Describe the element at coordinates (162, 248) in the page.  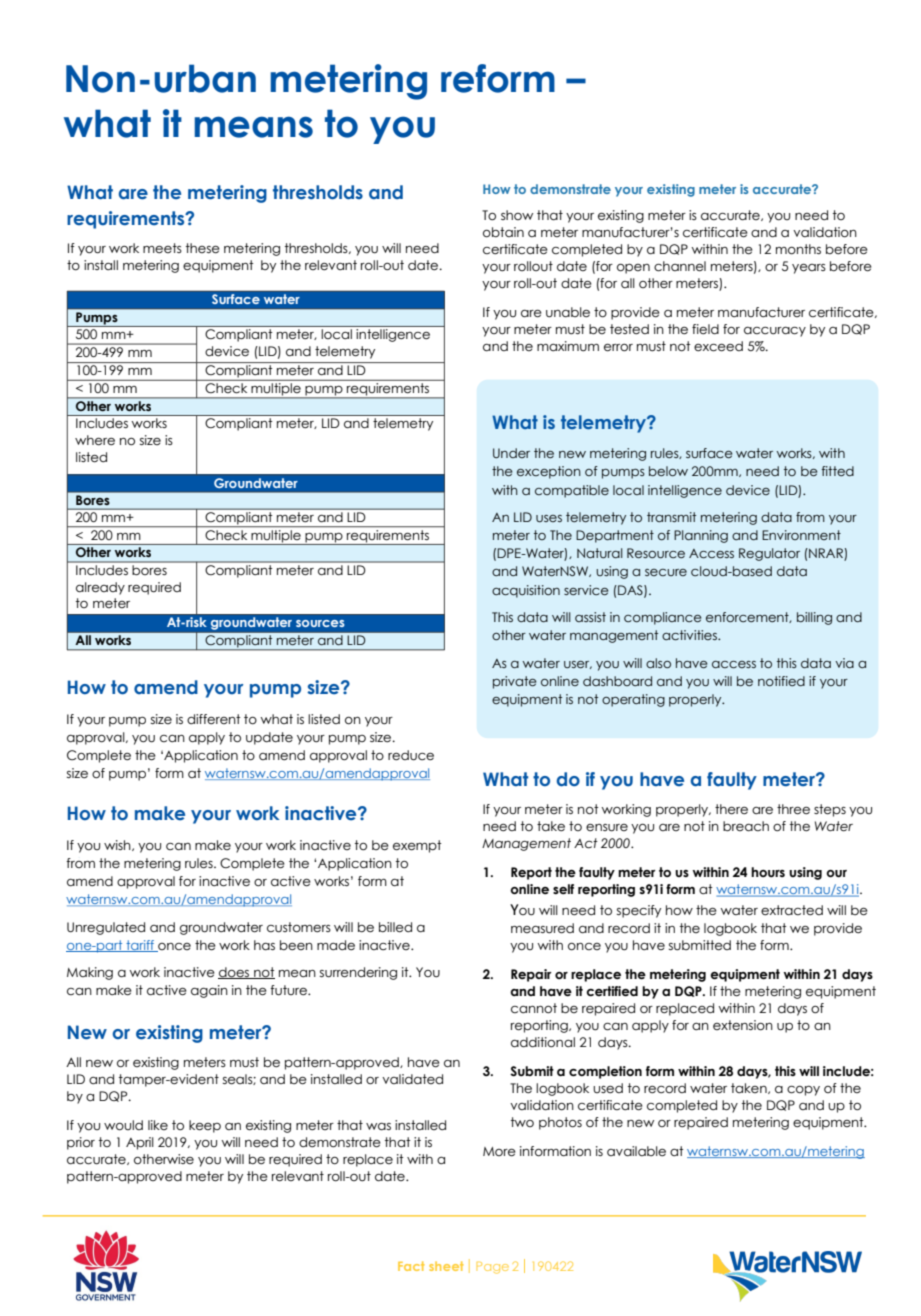
I see `meets` at that location.
